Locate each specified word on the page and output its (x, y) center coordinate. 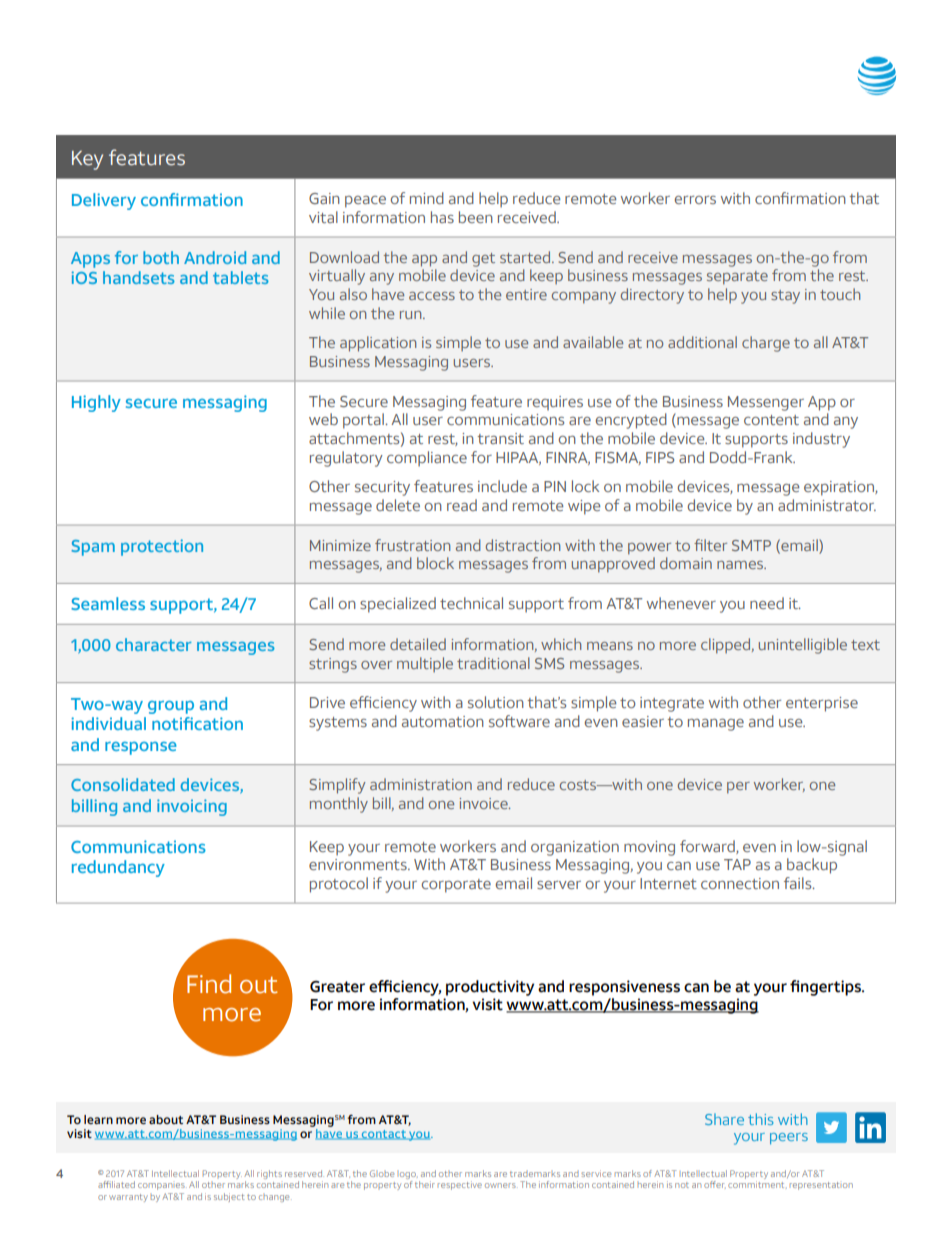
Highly (96, 403)
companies (161, 1186)
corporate (456, 886)
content (771, 420)
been (476, 217)
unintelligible (803, 646)
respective (460, 1185)
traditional (493, 663)
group (171, 707)
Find (209, 984)
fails (799, 883)
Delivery (104, 201)
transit (500, 438)
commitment (757, 1185)
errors (695, 200)
